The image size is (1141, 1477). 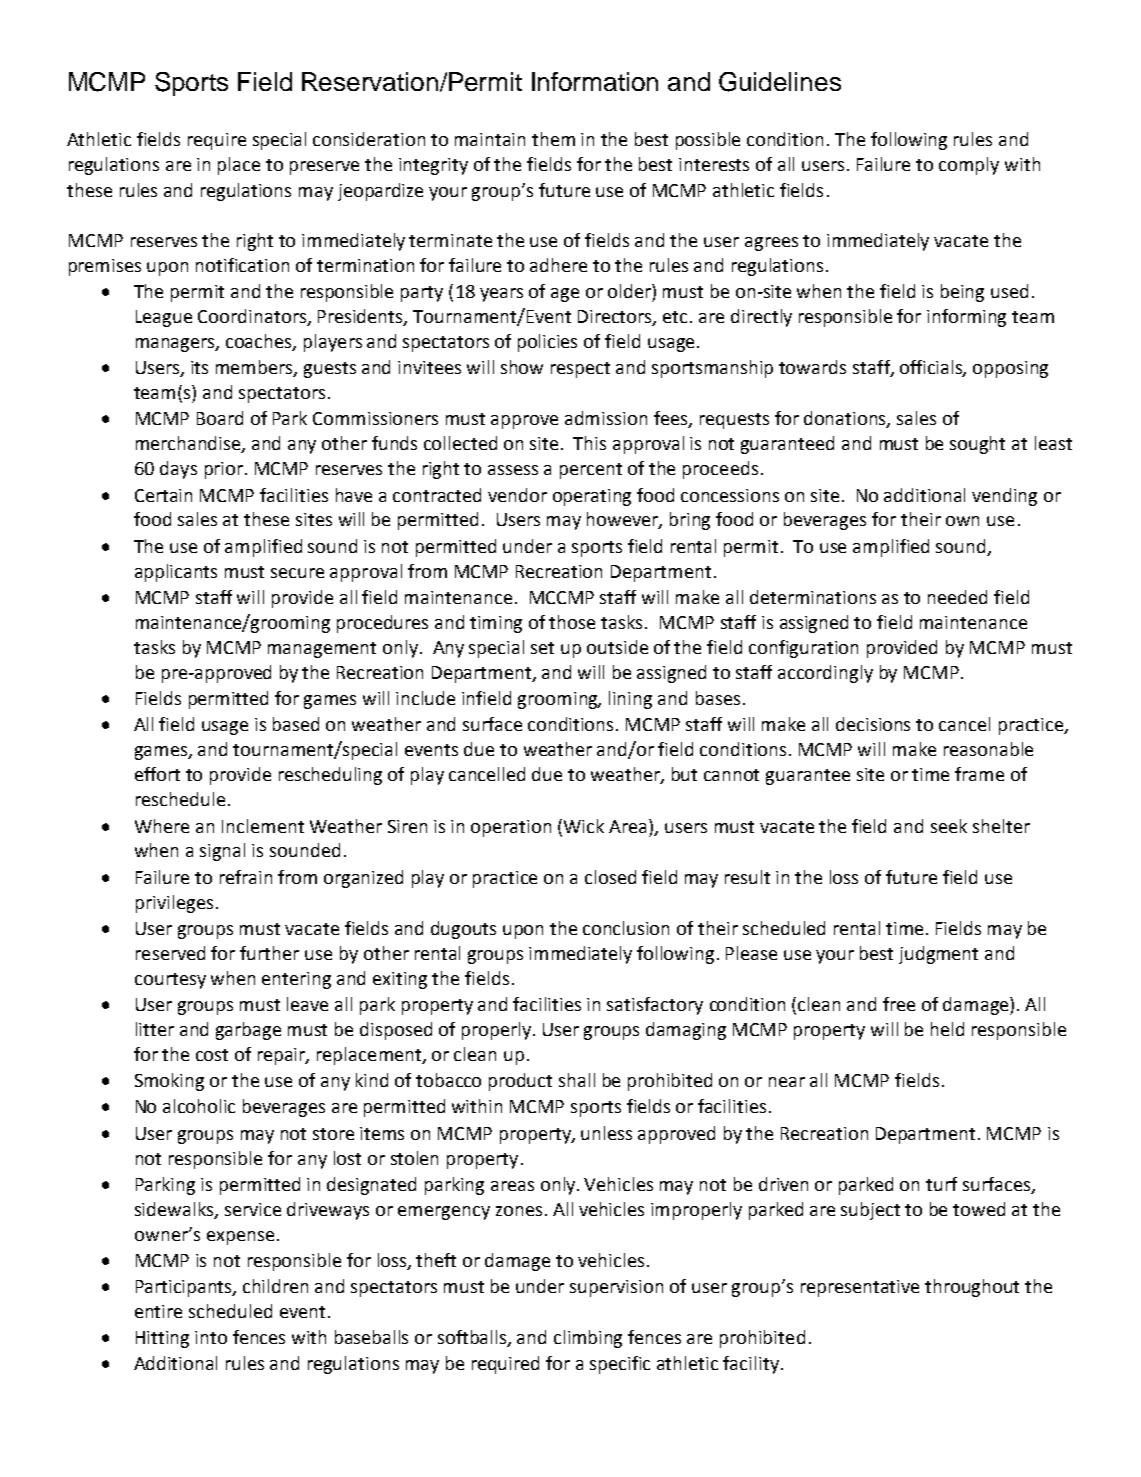 What do you see at coordinates (988, 749) in the screenshot?
I see `reasonable` at bounding box center [988, 749].
